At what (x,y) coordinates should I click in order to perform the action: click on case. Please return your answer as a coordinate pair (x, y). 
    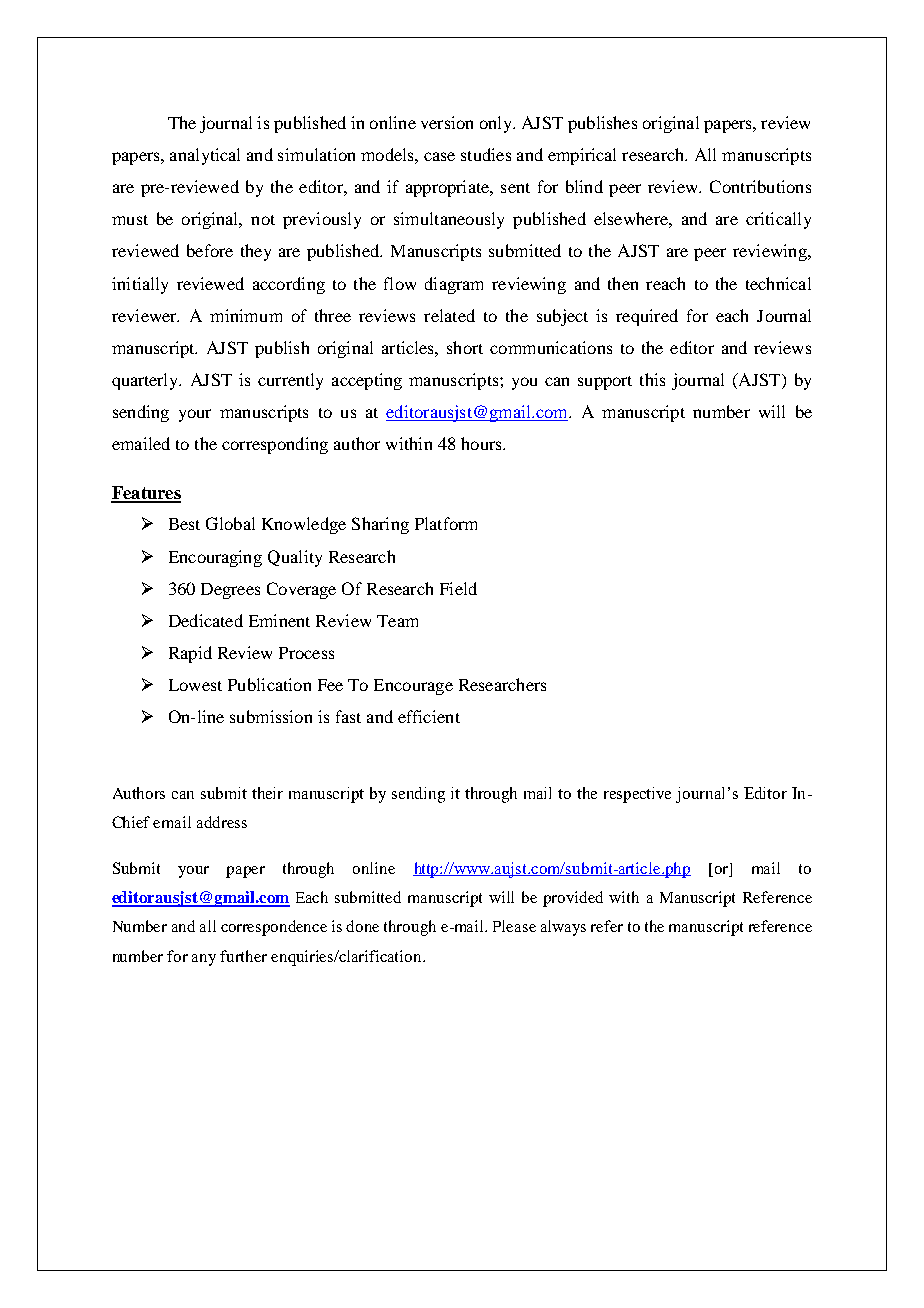
    Looking at the image, I should click on (439, 156).
